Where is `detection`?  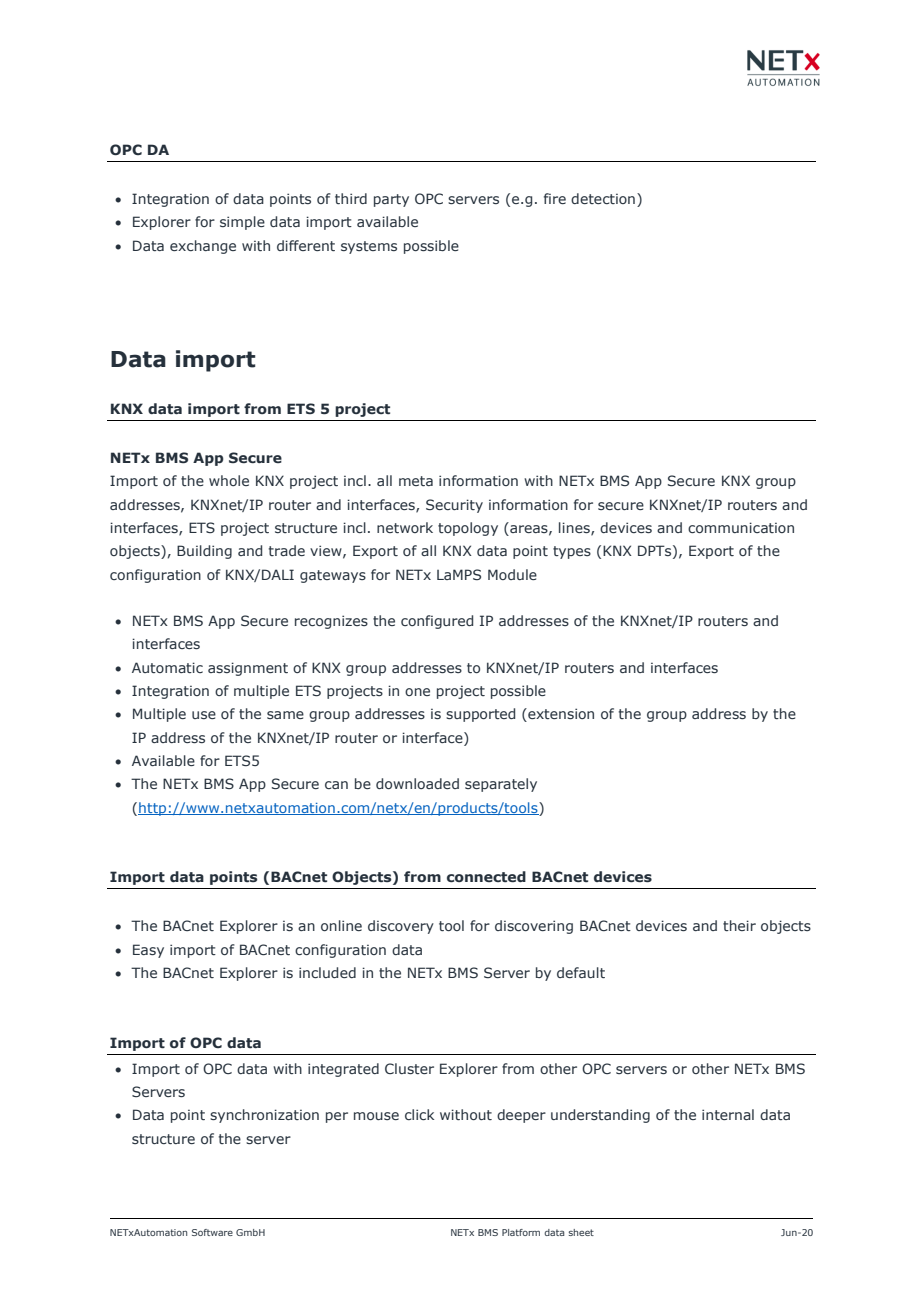 detection is located at coordinates (603, 198).
